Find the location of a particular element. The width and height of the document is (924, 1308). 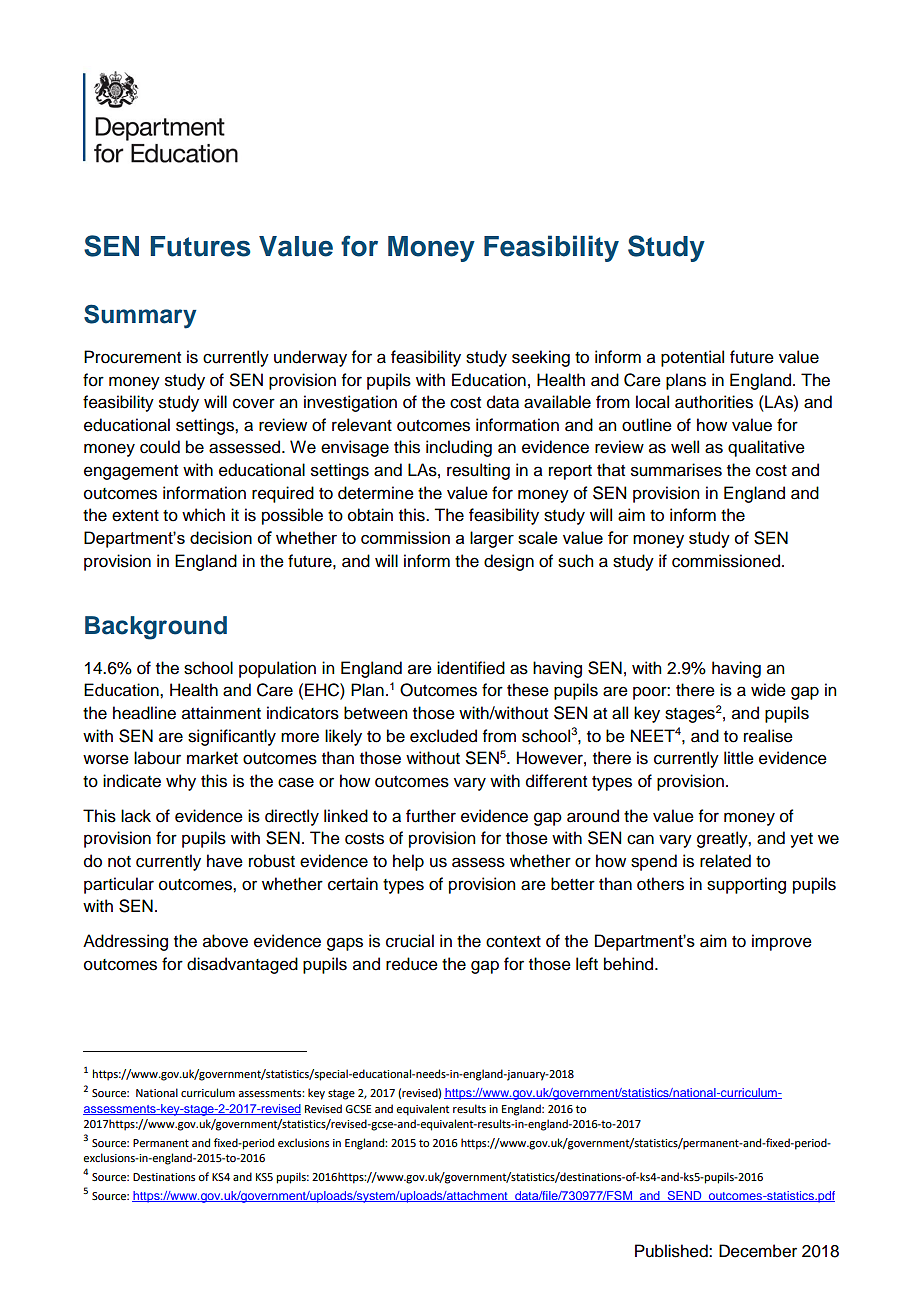

Background is located at coordinates (156, 628).
